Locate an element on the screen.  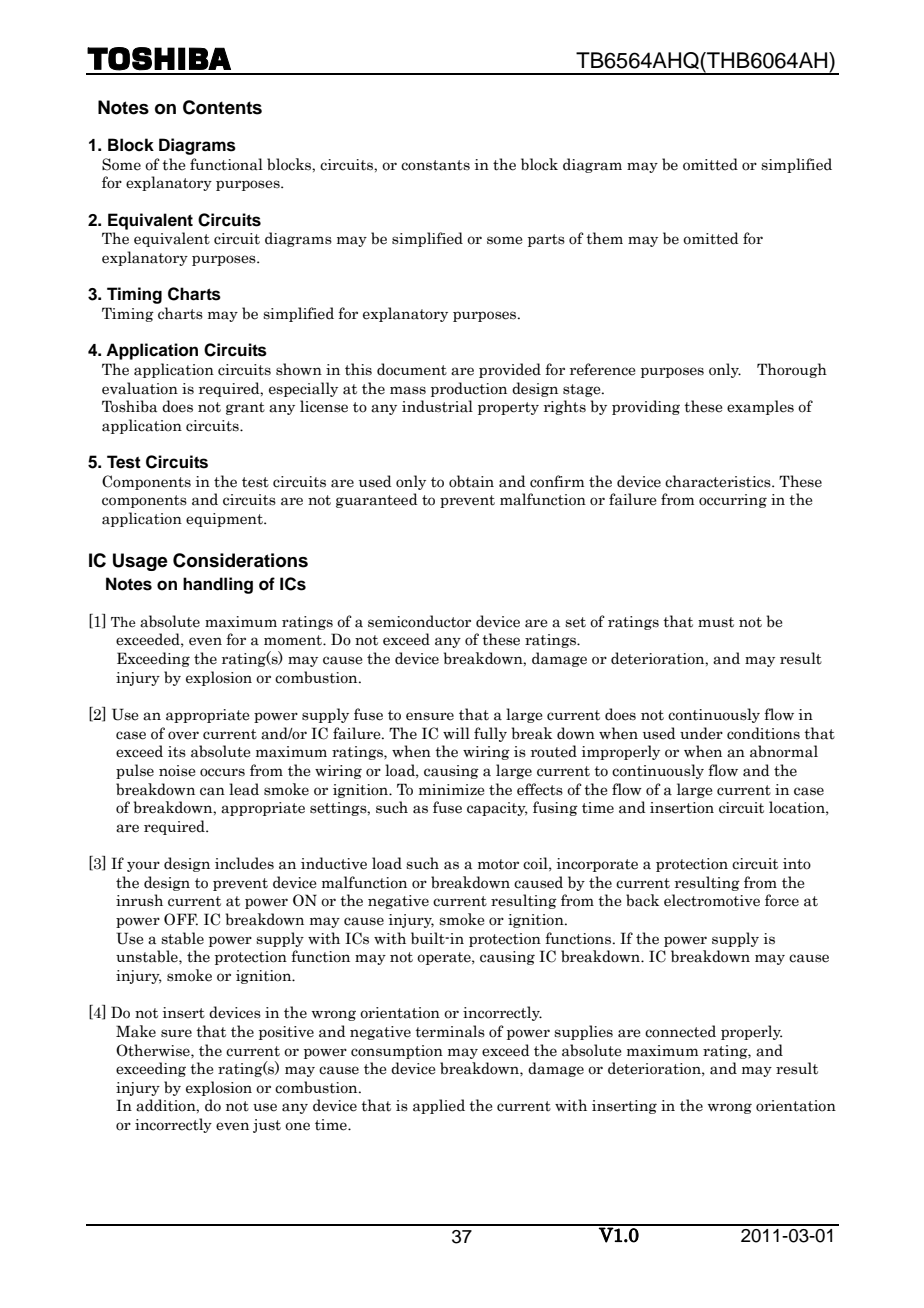
includes is located at coordinates (244, 863).
